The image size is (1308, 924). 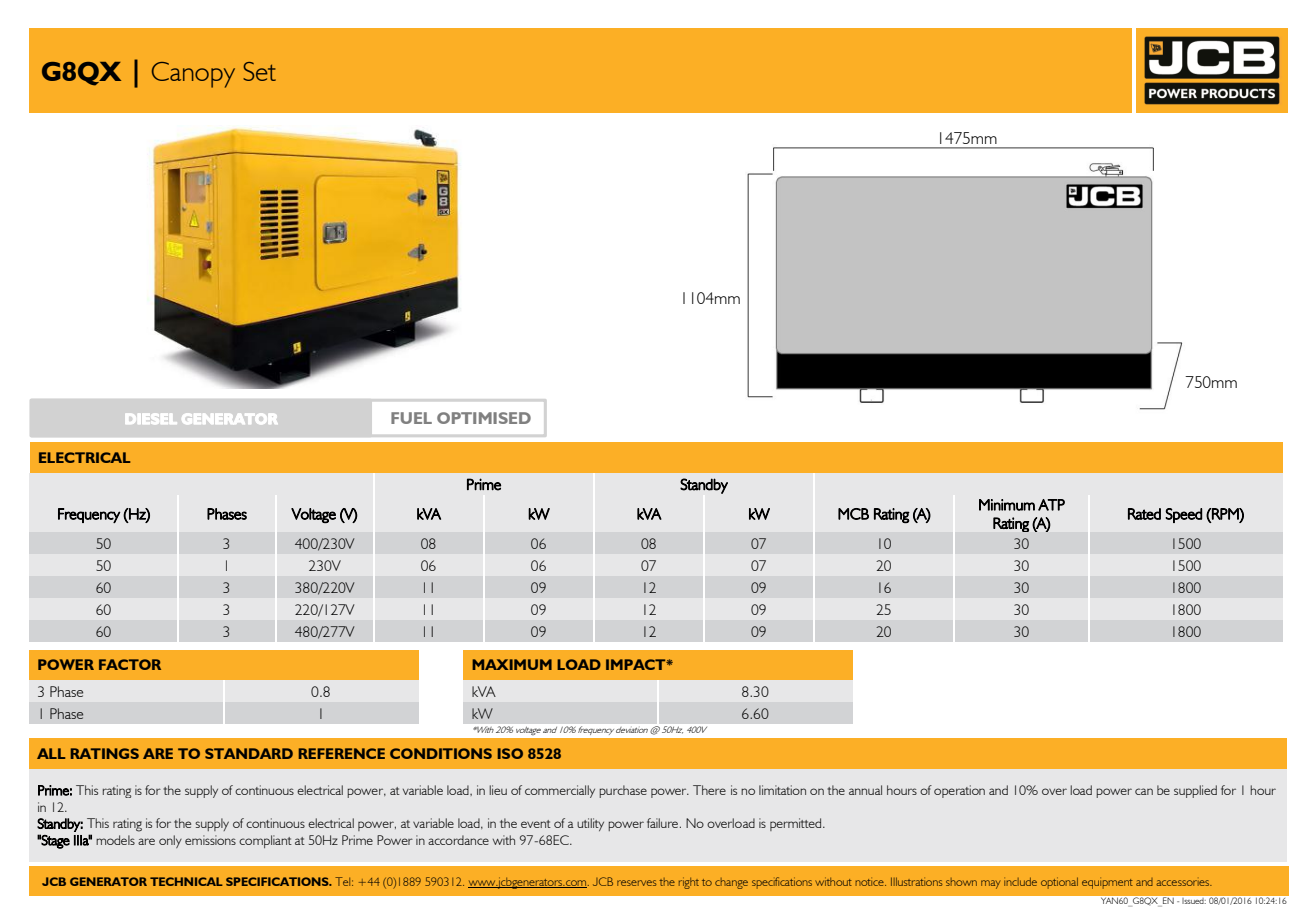 I want to click on compliant, so click(x=265, y=841).
